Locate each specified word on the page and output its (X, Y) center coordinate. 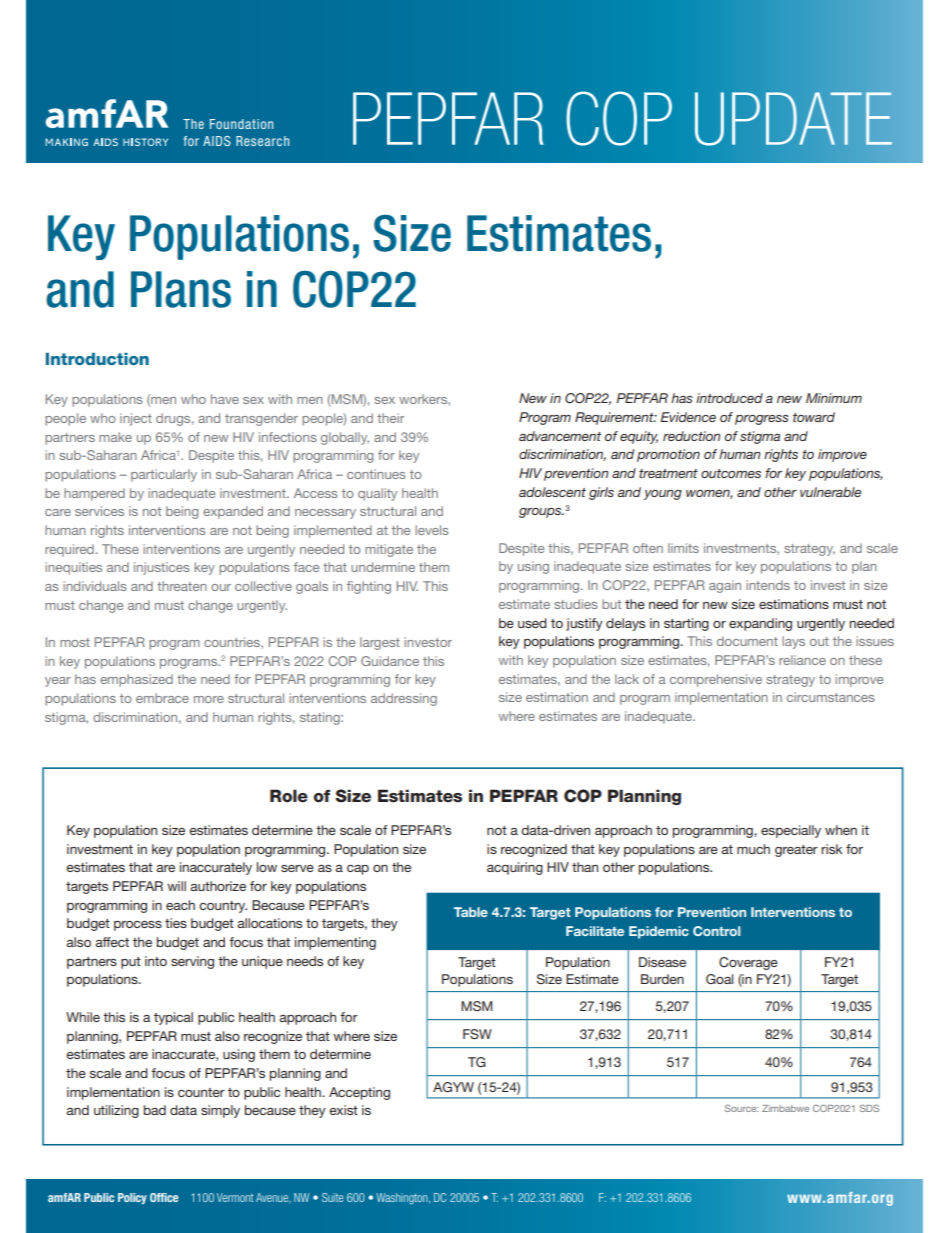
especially (791, 831)
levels (432, 530)
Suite (332, 1197)
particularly (164, 475)
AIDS (217, 141)
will (176, 886)
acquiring (515, 868)
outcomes (731, 473)
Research (262, 141)
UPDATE (793, 119)
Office (164, 1197)
